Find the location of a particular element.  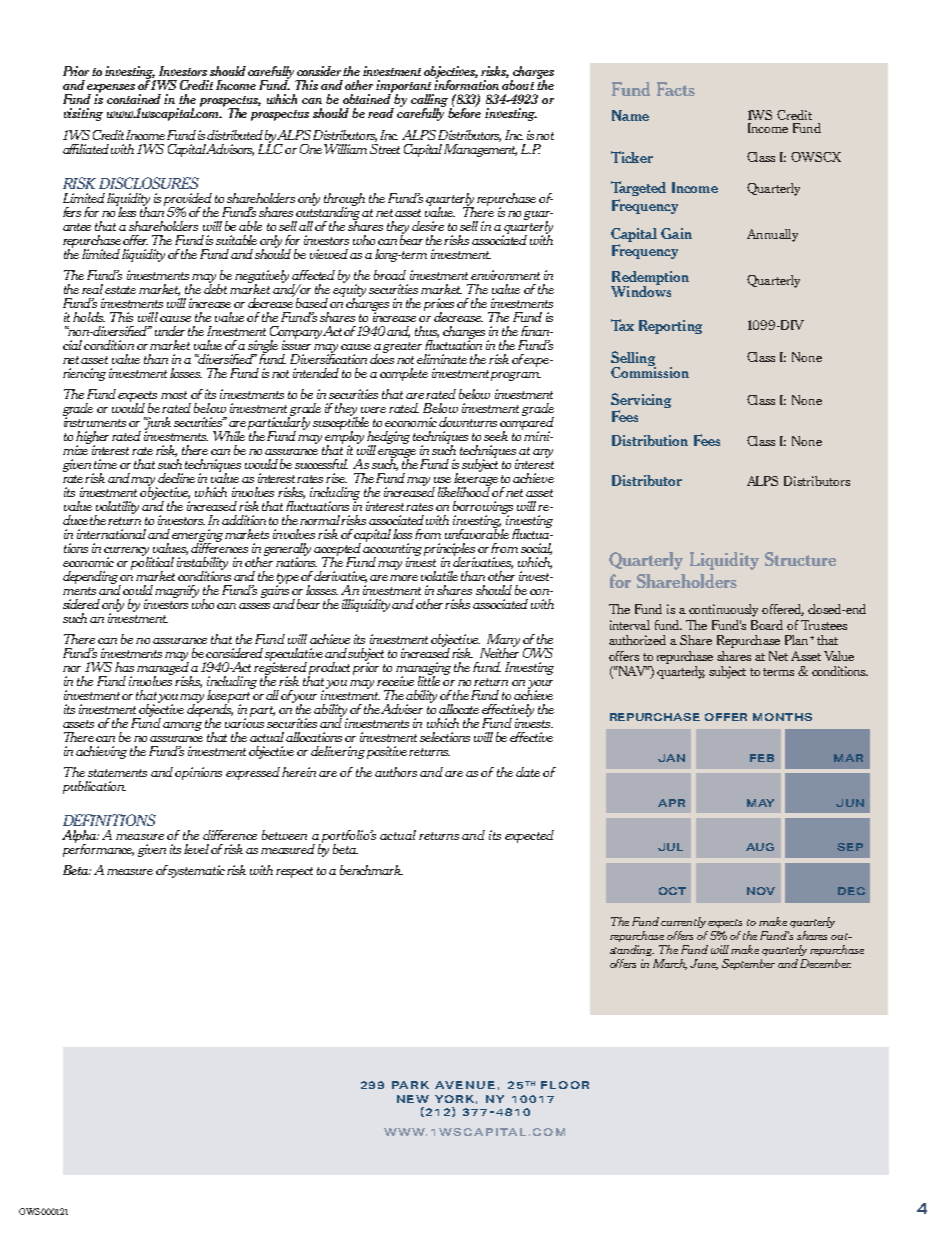

depends is located at coordinates (210, 710).
